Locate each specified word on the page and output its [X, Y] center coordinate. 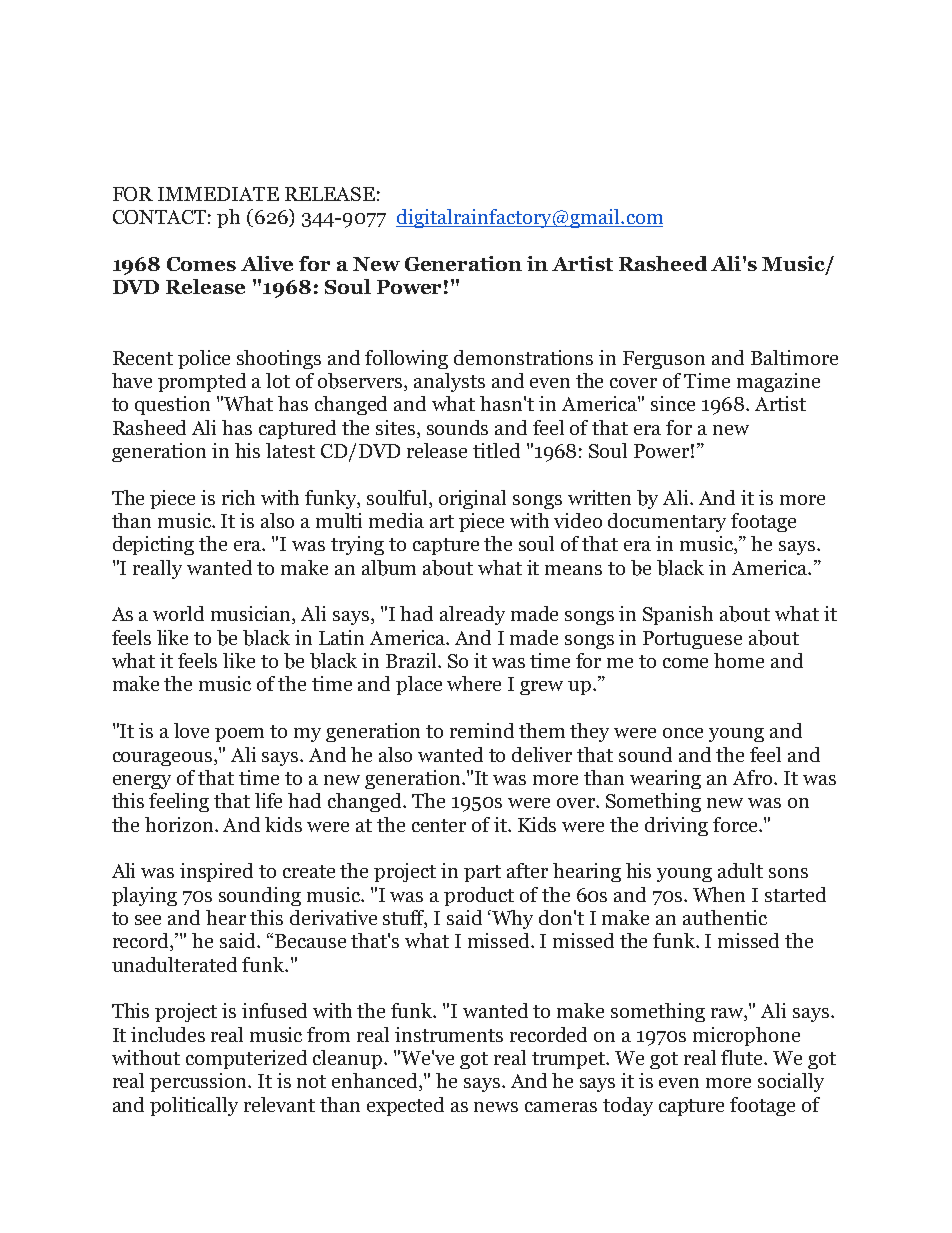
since [673, 403]
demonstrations [523, 357]
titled [496, 450]
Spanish [678, 615]
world [178, 613]
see [148, 920]
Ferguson [664, 360]
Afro [754, 777]
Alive [267, 263]
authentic [725, 917]
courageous [164, 759]
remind [482, 730]
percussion [200, 1082]
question [172, 405]
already [472, 615]
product [479, 896]
